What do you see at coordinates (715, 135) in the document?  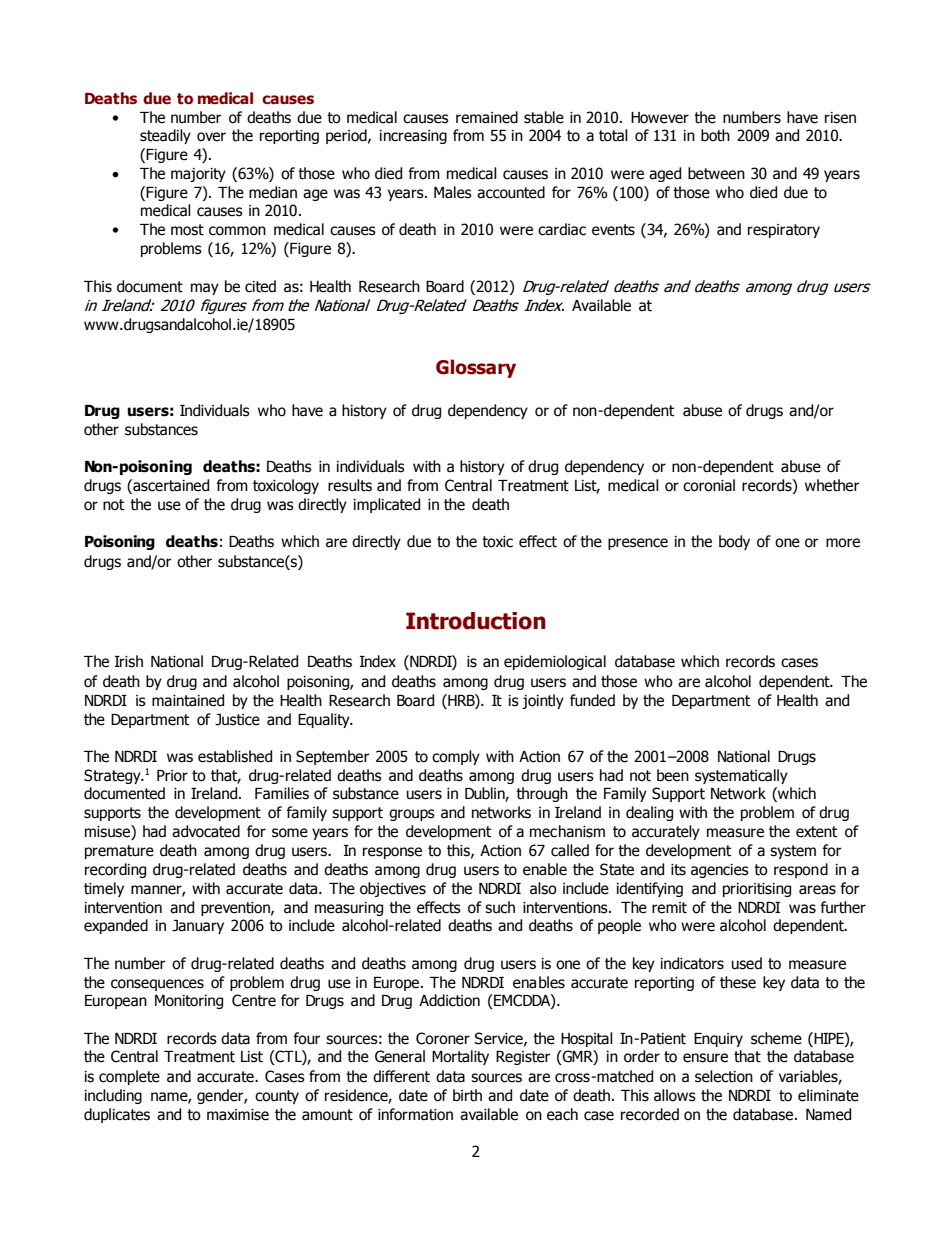 I see `both` at bounding box center [715, 135].
